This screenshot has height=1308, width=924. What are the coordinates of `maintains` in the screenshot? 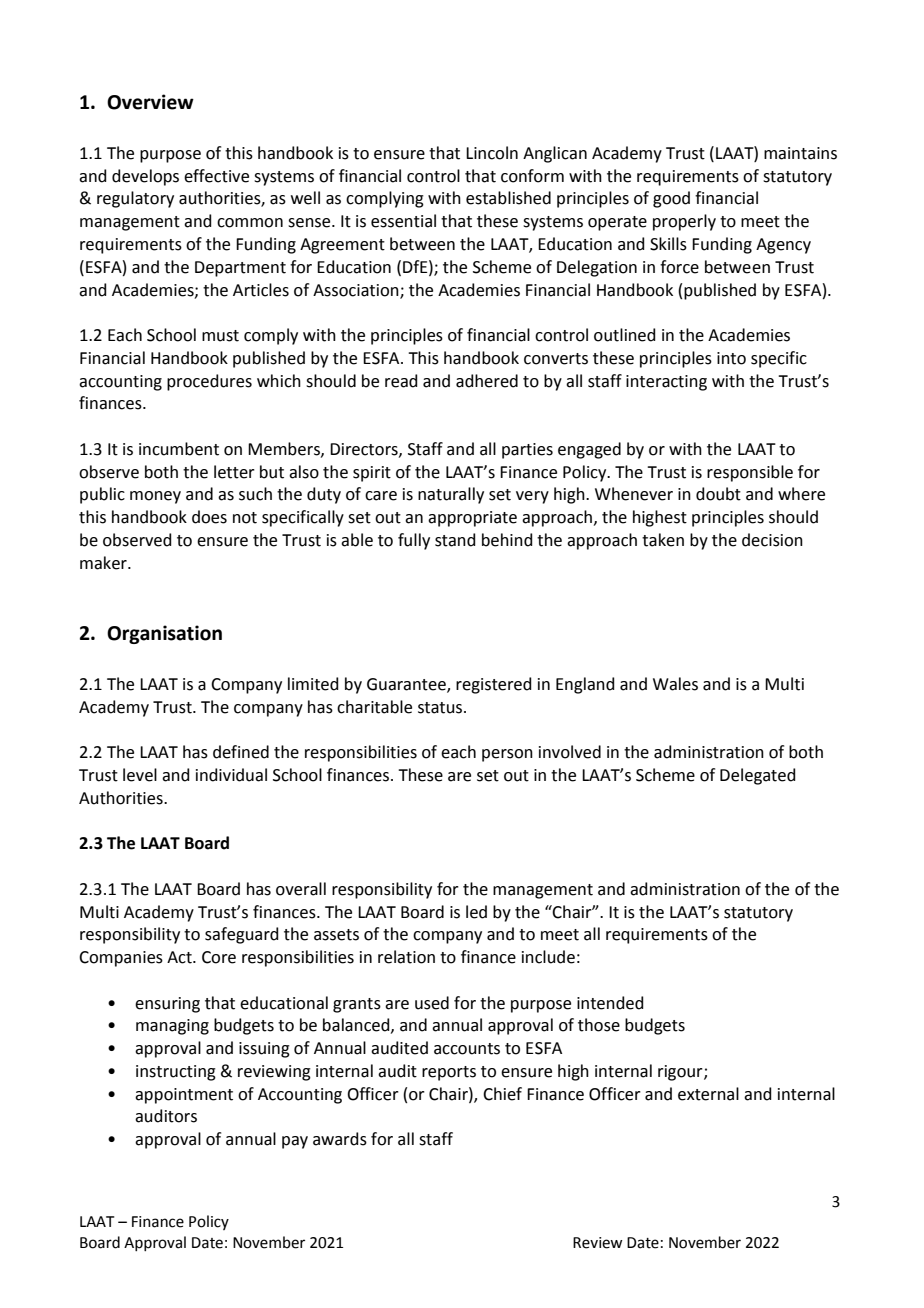 It's located at (800, 153).
